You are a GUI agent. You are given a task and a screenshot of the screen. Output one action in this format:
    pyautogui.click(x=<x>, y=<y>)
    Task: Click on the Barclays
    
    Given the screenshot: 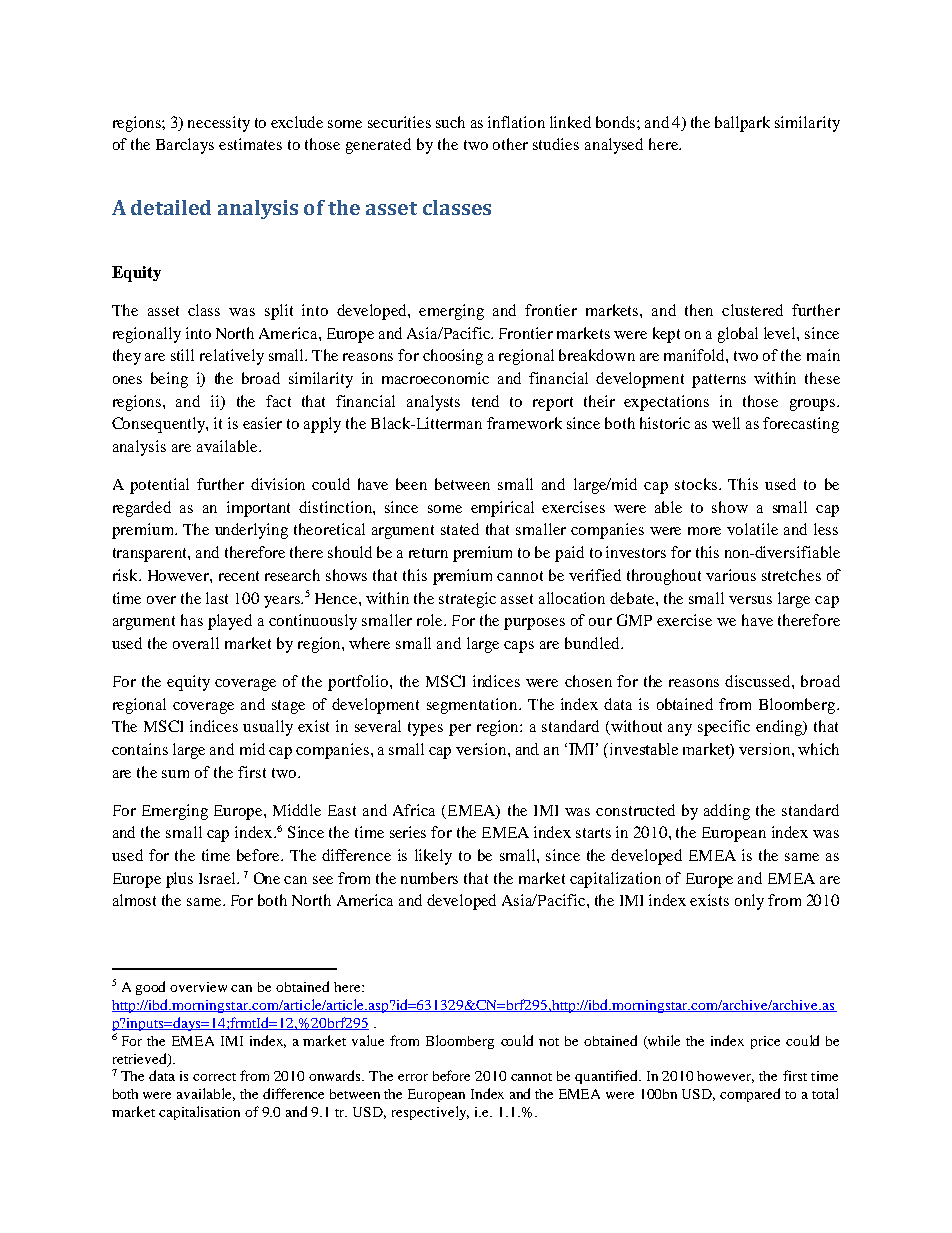 What is the action you would take?
    pyautogui.click(x=185, y=146)
